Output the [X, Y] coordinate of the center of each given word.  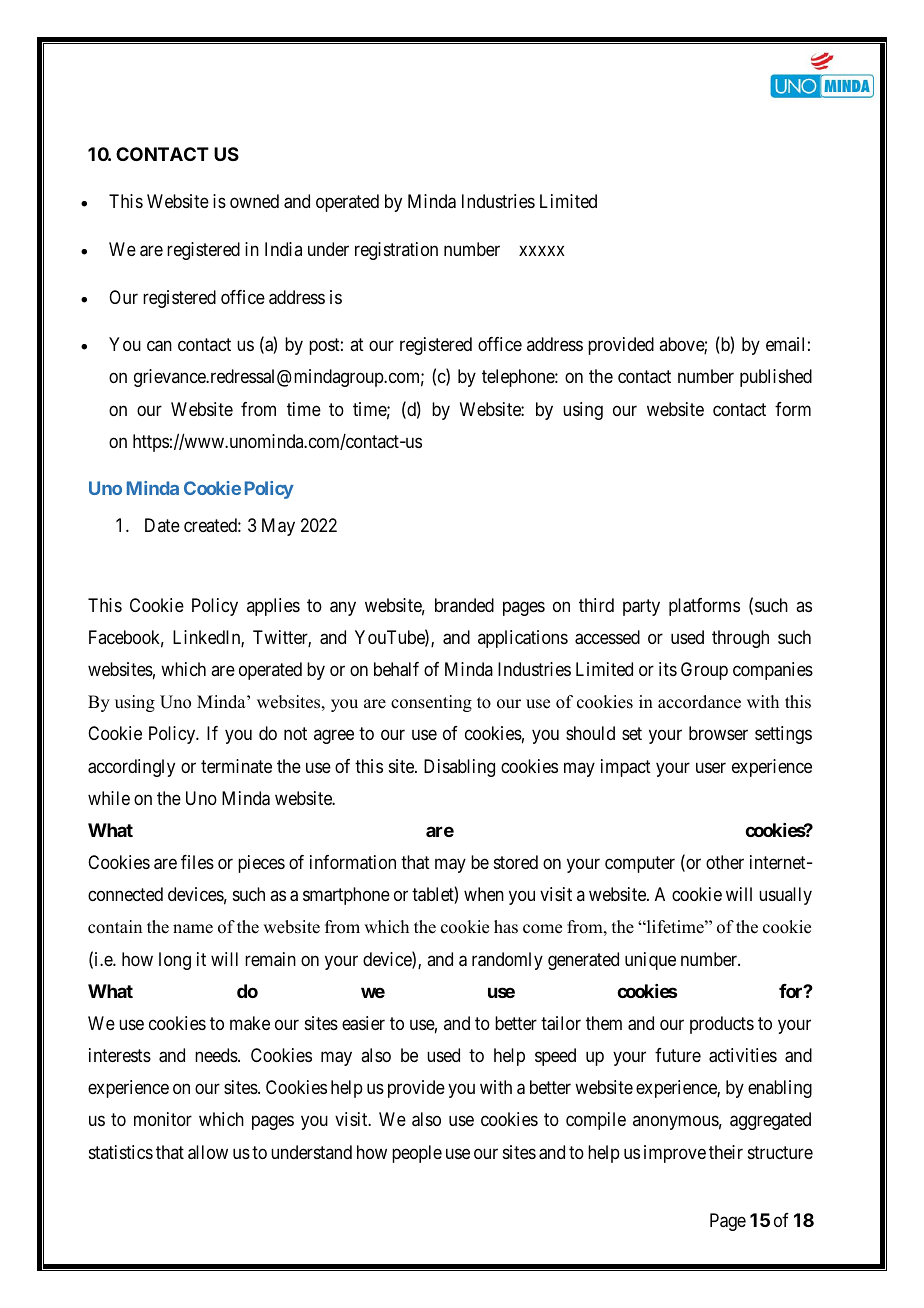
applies [273, 607]
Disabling [459, 768]
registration [396, 251]
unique [650, 961]
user [711, 767]
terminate [236, 766]
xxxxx [542, 251]
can [159, 346]
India [283, 249]
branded [464, 605]
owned [254, 201]
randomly [507, 961]
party [641, 607]
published [776, 378]
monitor [163, 1119]
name [193, 929]
